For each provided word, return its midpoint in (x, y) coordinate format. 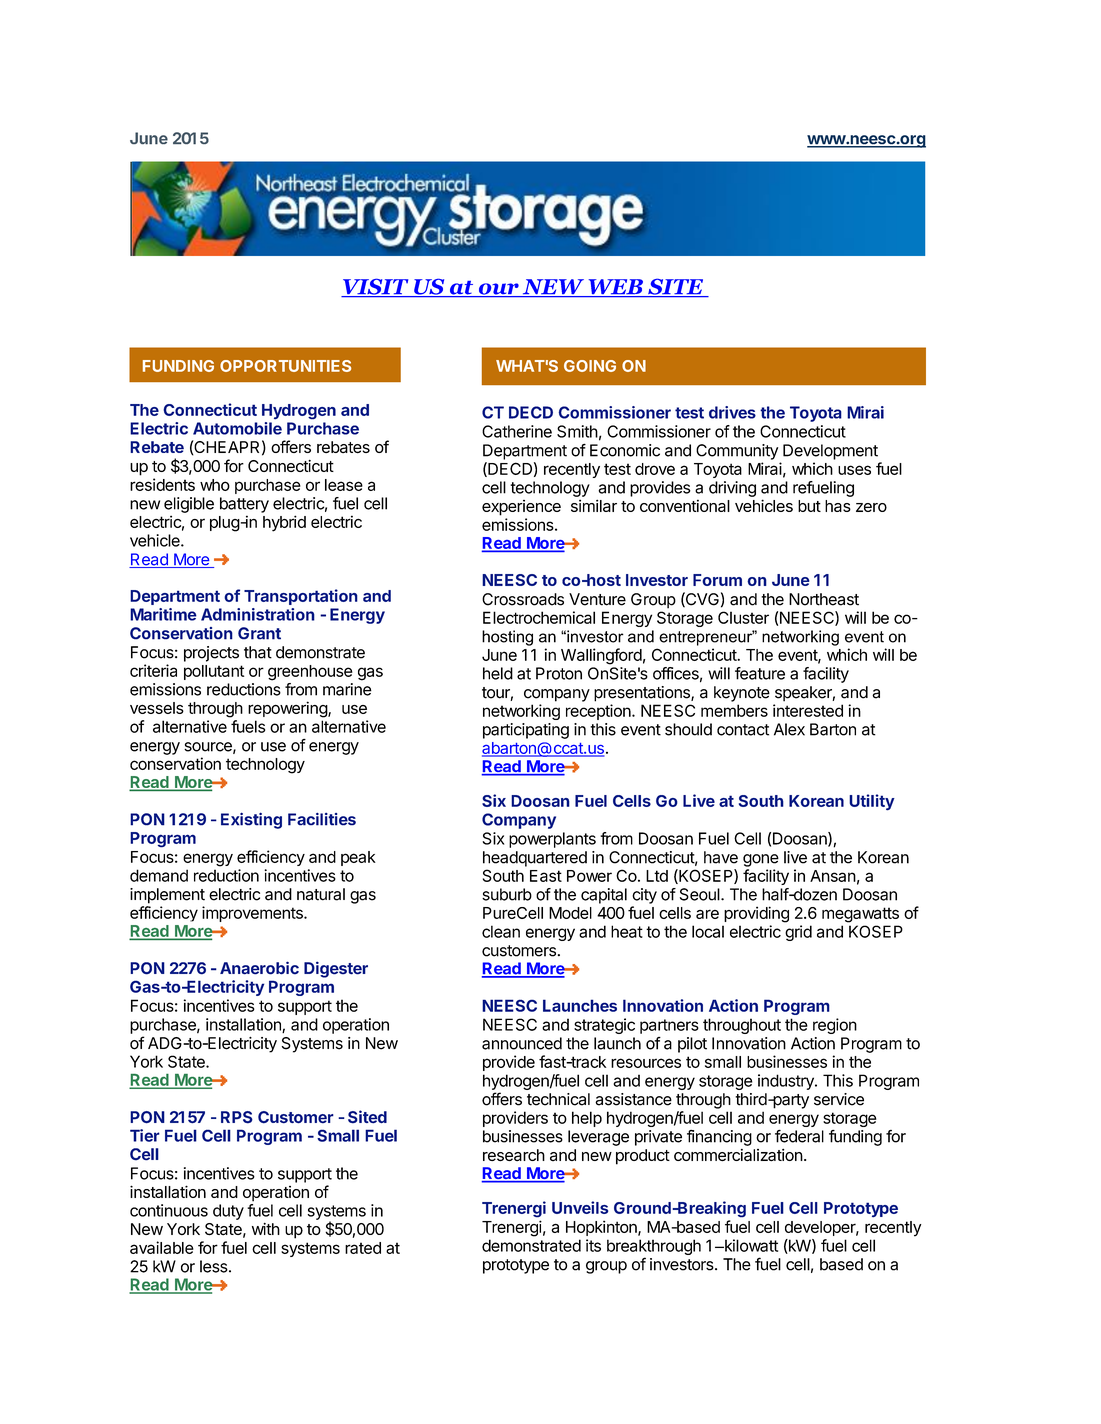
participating (526, 731)
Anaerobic (259, 968)
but (809, 506)
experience (521, 508)
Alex (789, 729)
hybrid (284, 523)
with (266, 1229)
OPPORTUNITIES (285, 366)
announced (522, 1043)
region (835, 1026)
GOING (590, 366)
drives (732, 412)
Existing (251, 820)
